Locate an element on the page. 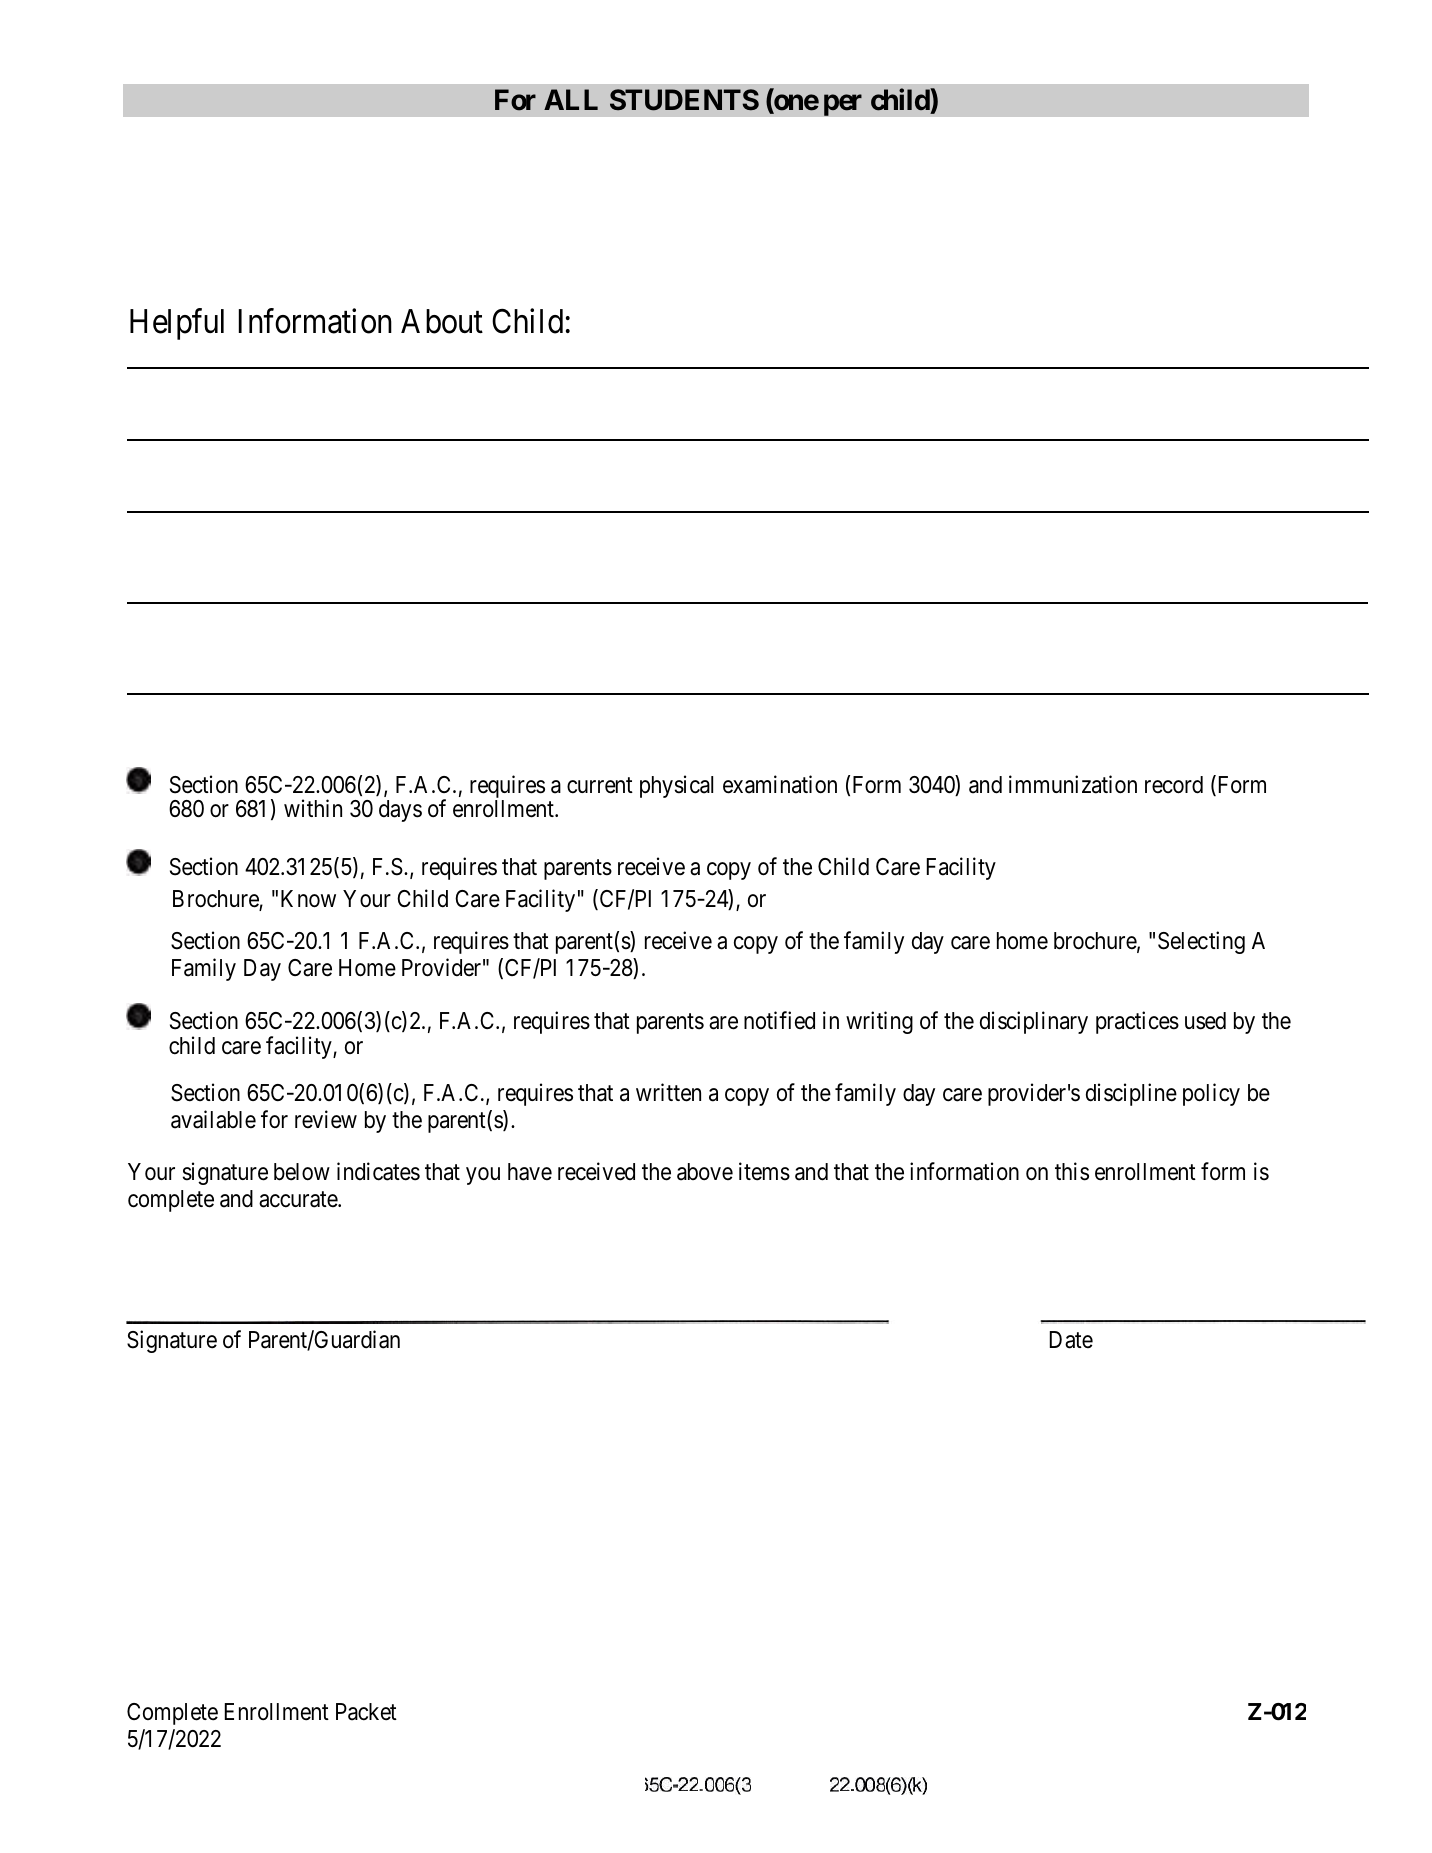 The width and height of the page is (1432, 1853). Packet is located at coordinates (366, 1712).
